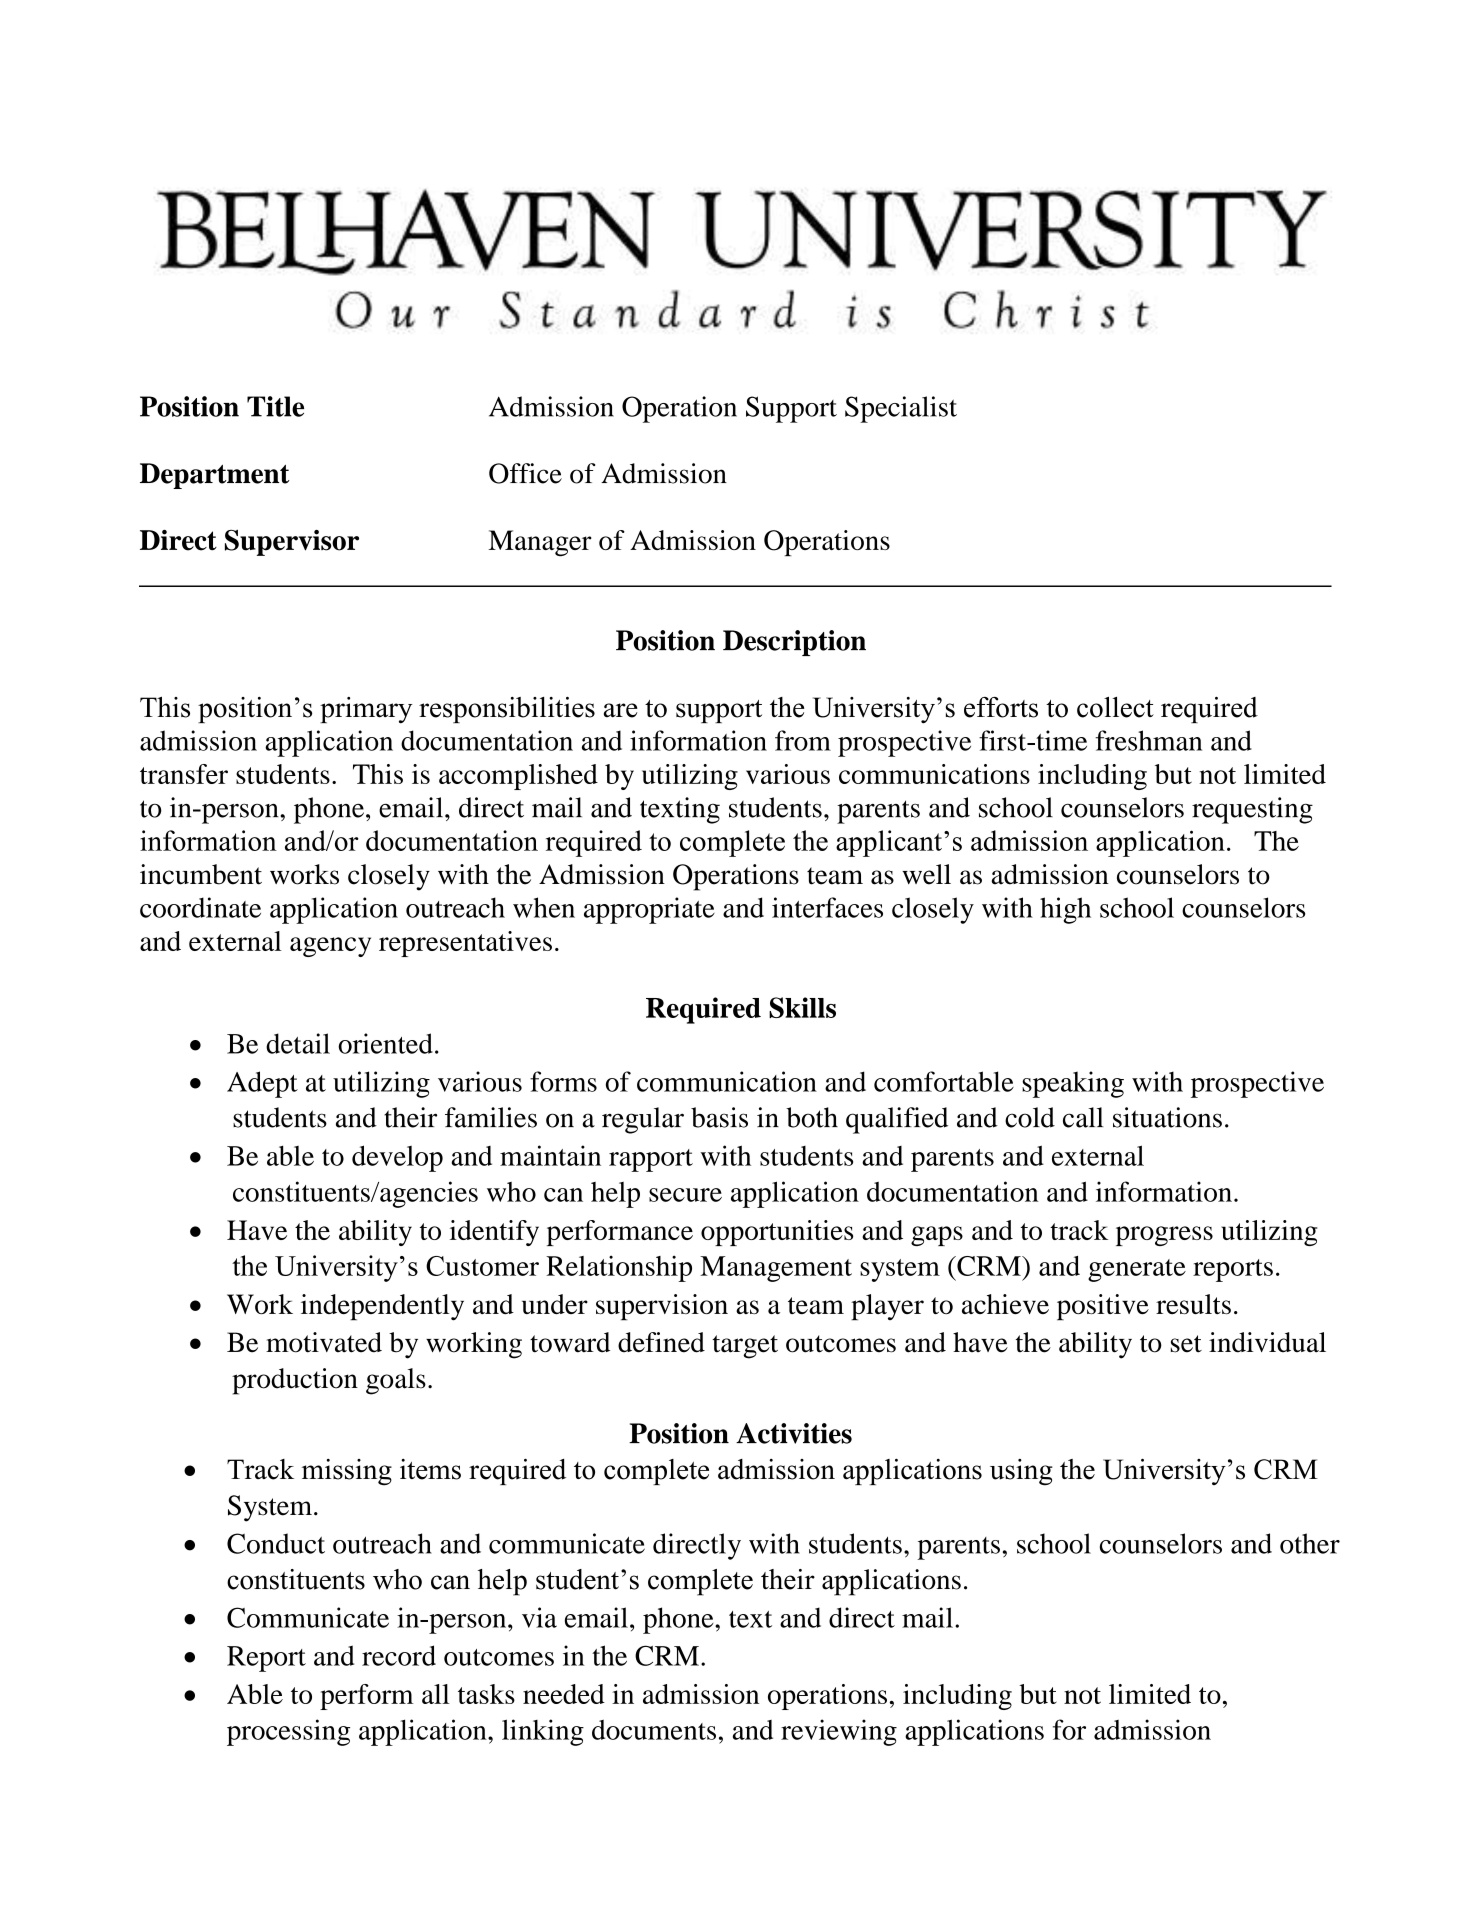 This image has width=1482, height=1917. Describe the element at coordinates (1167, 1117) in the image. I see `situations` at that location.
